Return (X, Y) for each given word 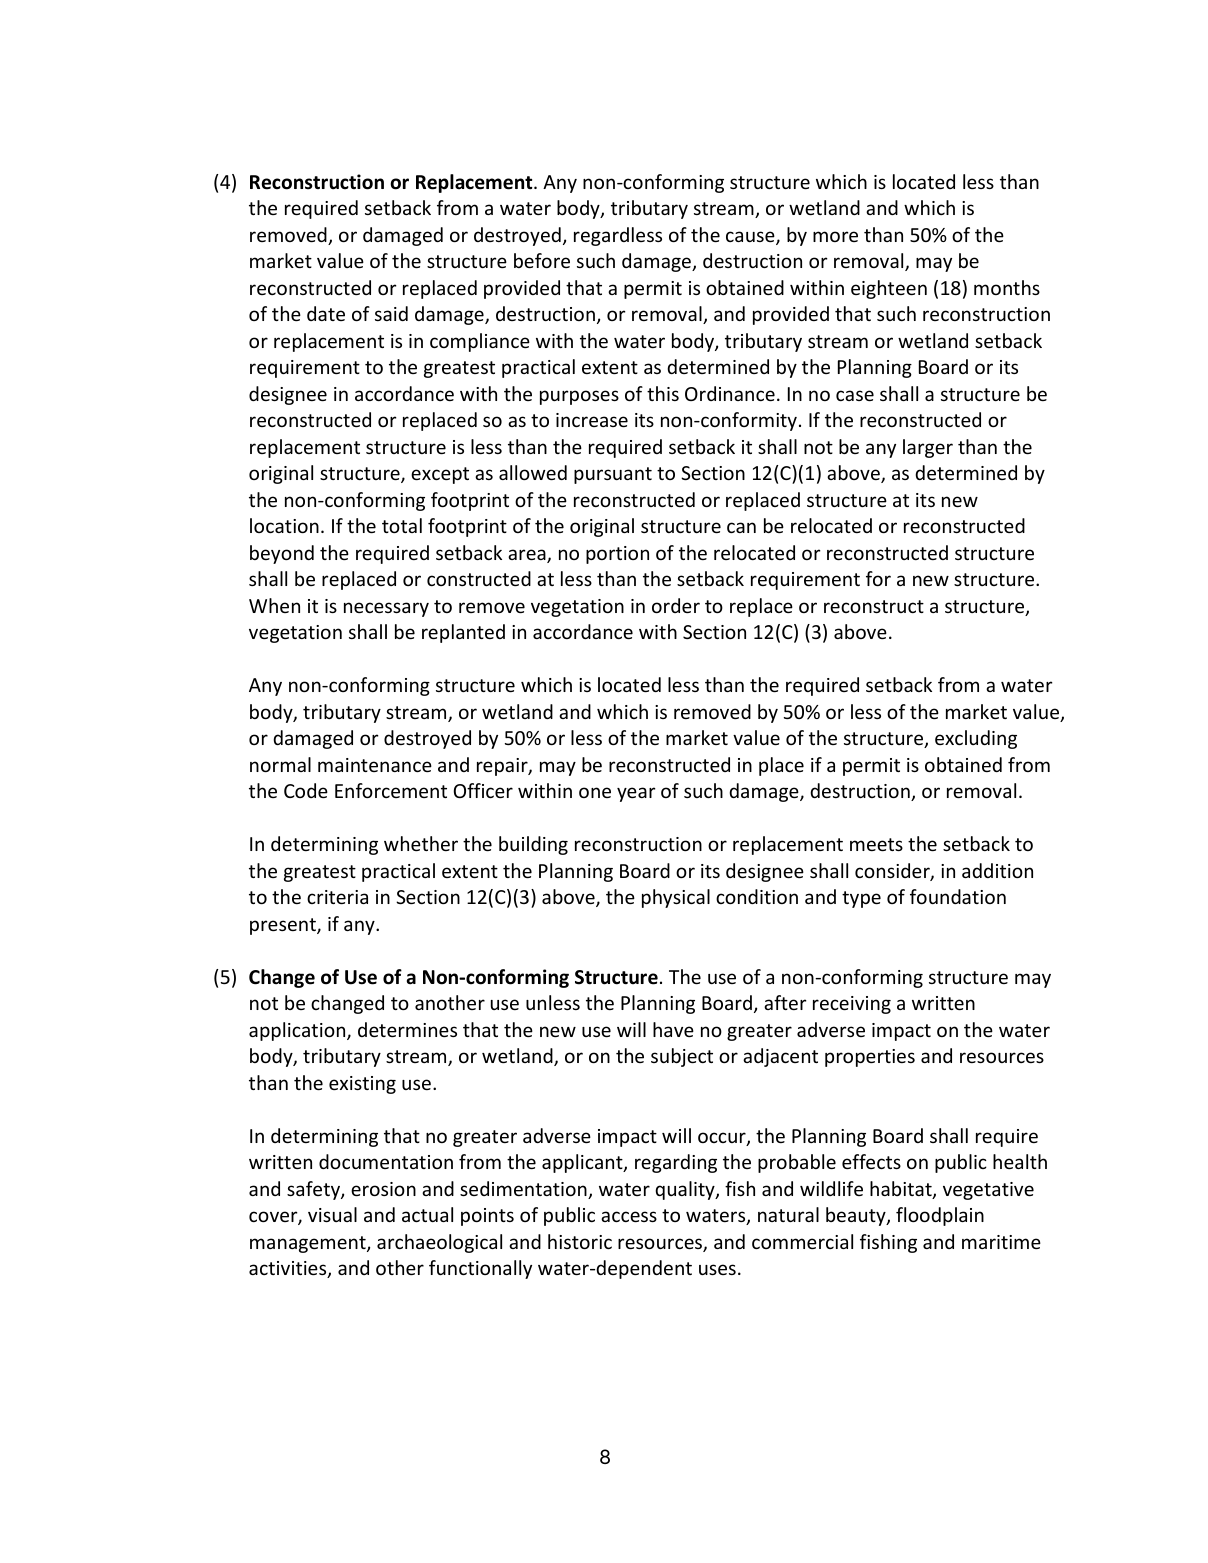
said (391, 313)
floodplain (940, 1216)
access (629, 1216)
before (542, 260)
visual (332, 1214)
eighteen (889, 289)
